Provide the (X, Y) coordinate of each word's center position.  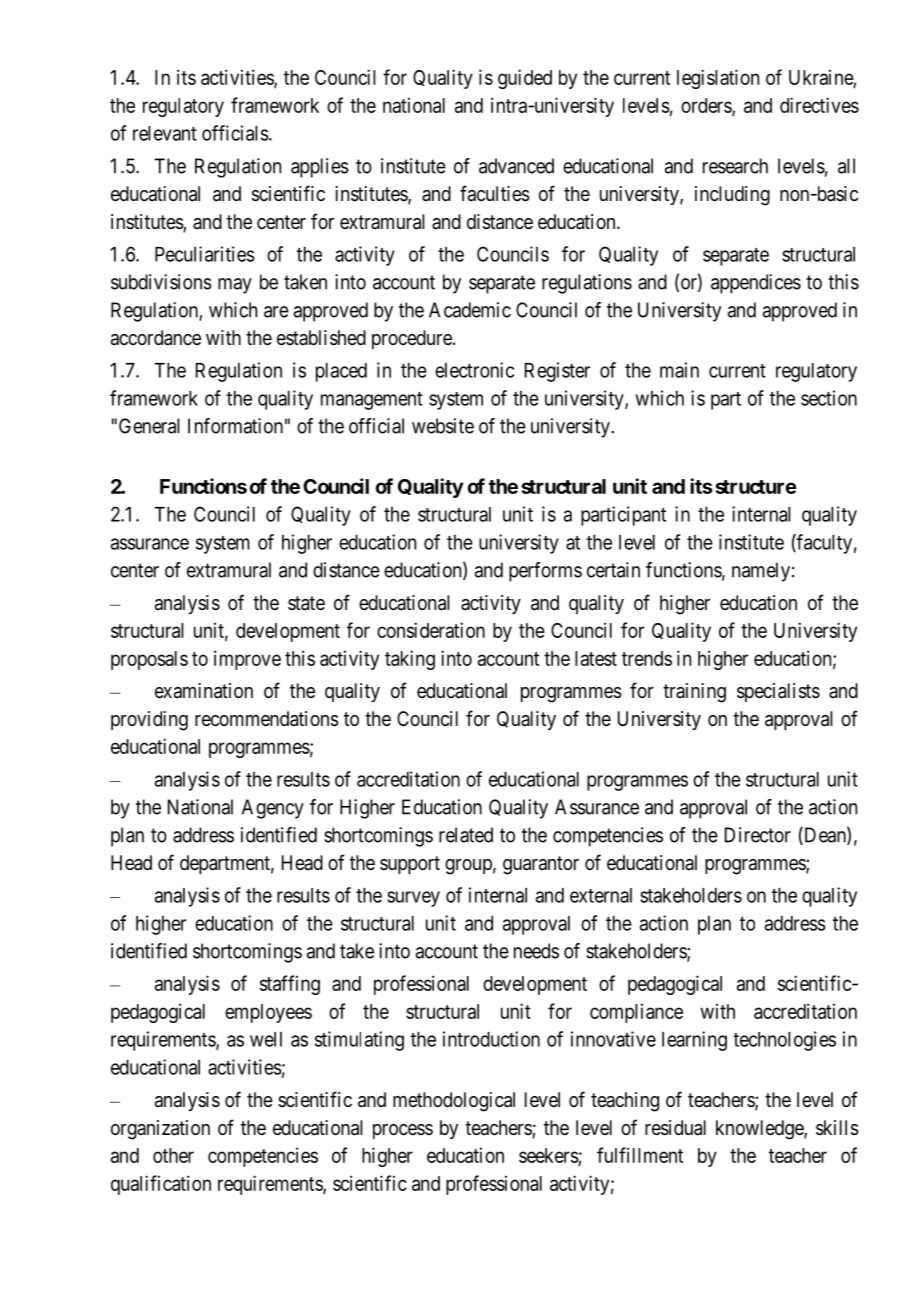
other (173, 1155)
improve (247, 660)
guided (525, 79)
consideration (431, 630)
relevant (165, 133)
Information (235, 426)
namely (761, 572)
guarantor (541, 865)
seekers (549, 1155)
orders (707, 106)
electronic (474, 370)
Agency (273, 809)
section (829, 398)
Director (758, 835)
